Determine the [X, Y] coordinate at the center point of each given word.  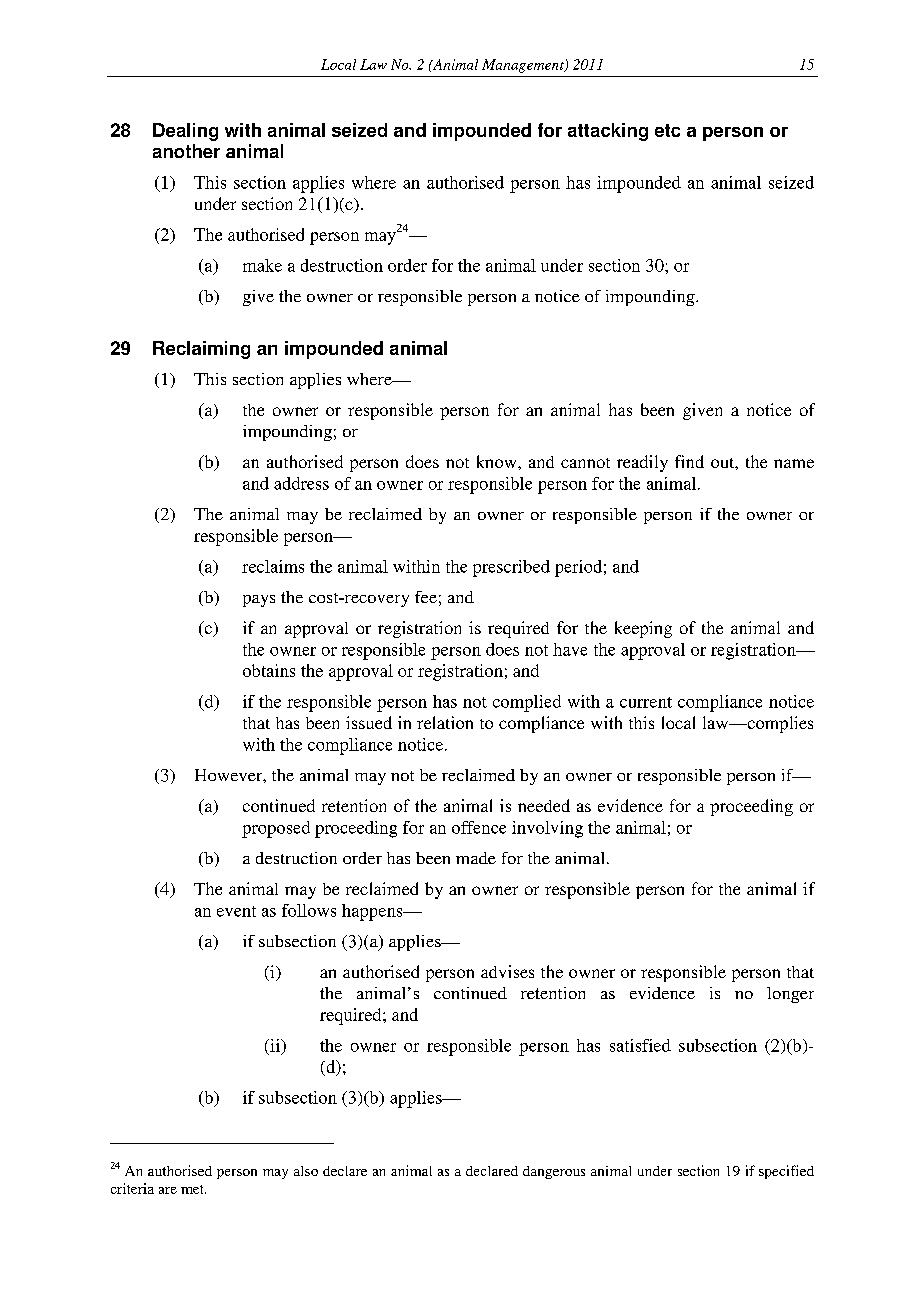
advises [507, 971]
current [646, 702]
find [689, 461]
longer [790, 995]
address [301, 483]
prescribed [511, 568]
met [193, 1189]
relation [445, 722]
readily [642, 463]
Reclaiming [201, 350]
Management [524, 66]
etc [667, 130]
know [498, 461]
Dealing [185, 132]
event [236, 911]
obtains [269, 670]
